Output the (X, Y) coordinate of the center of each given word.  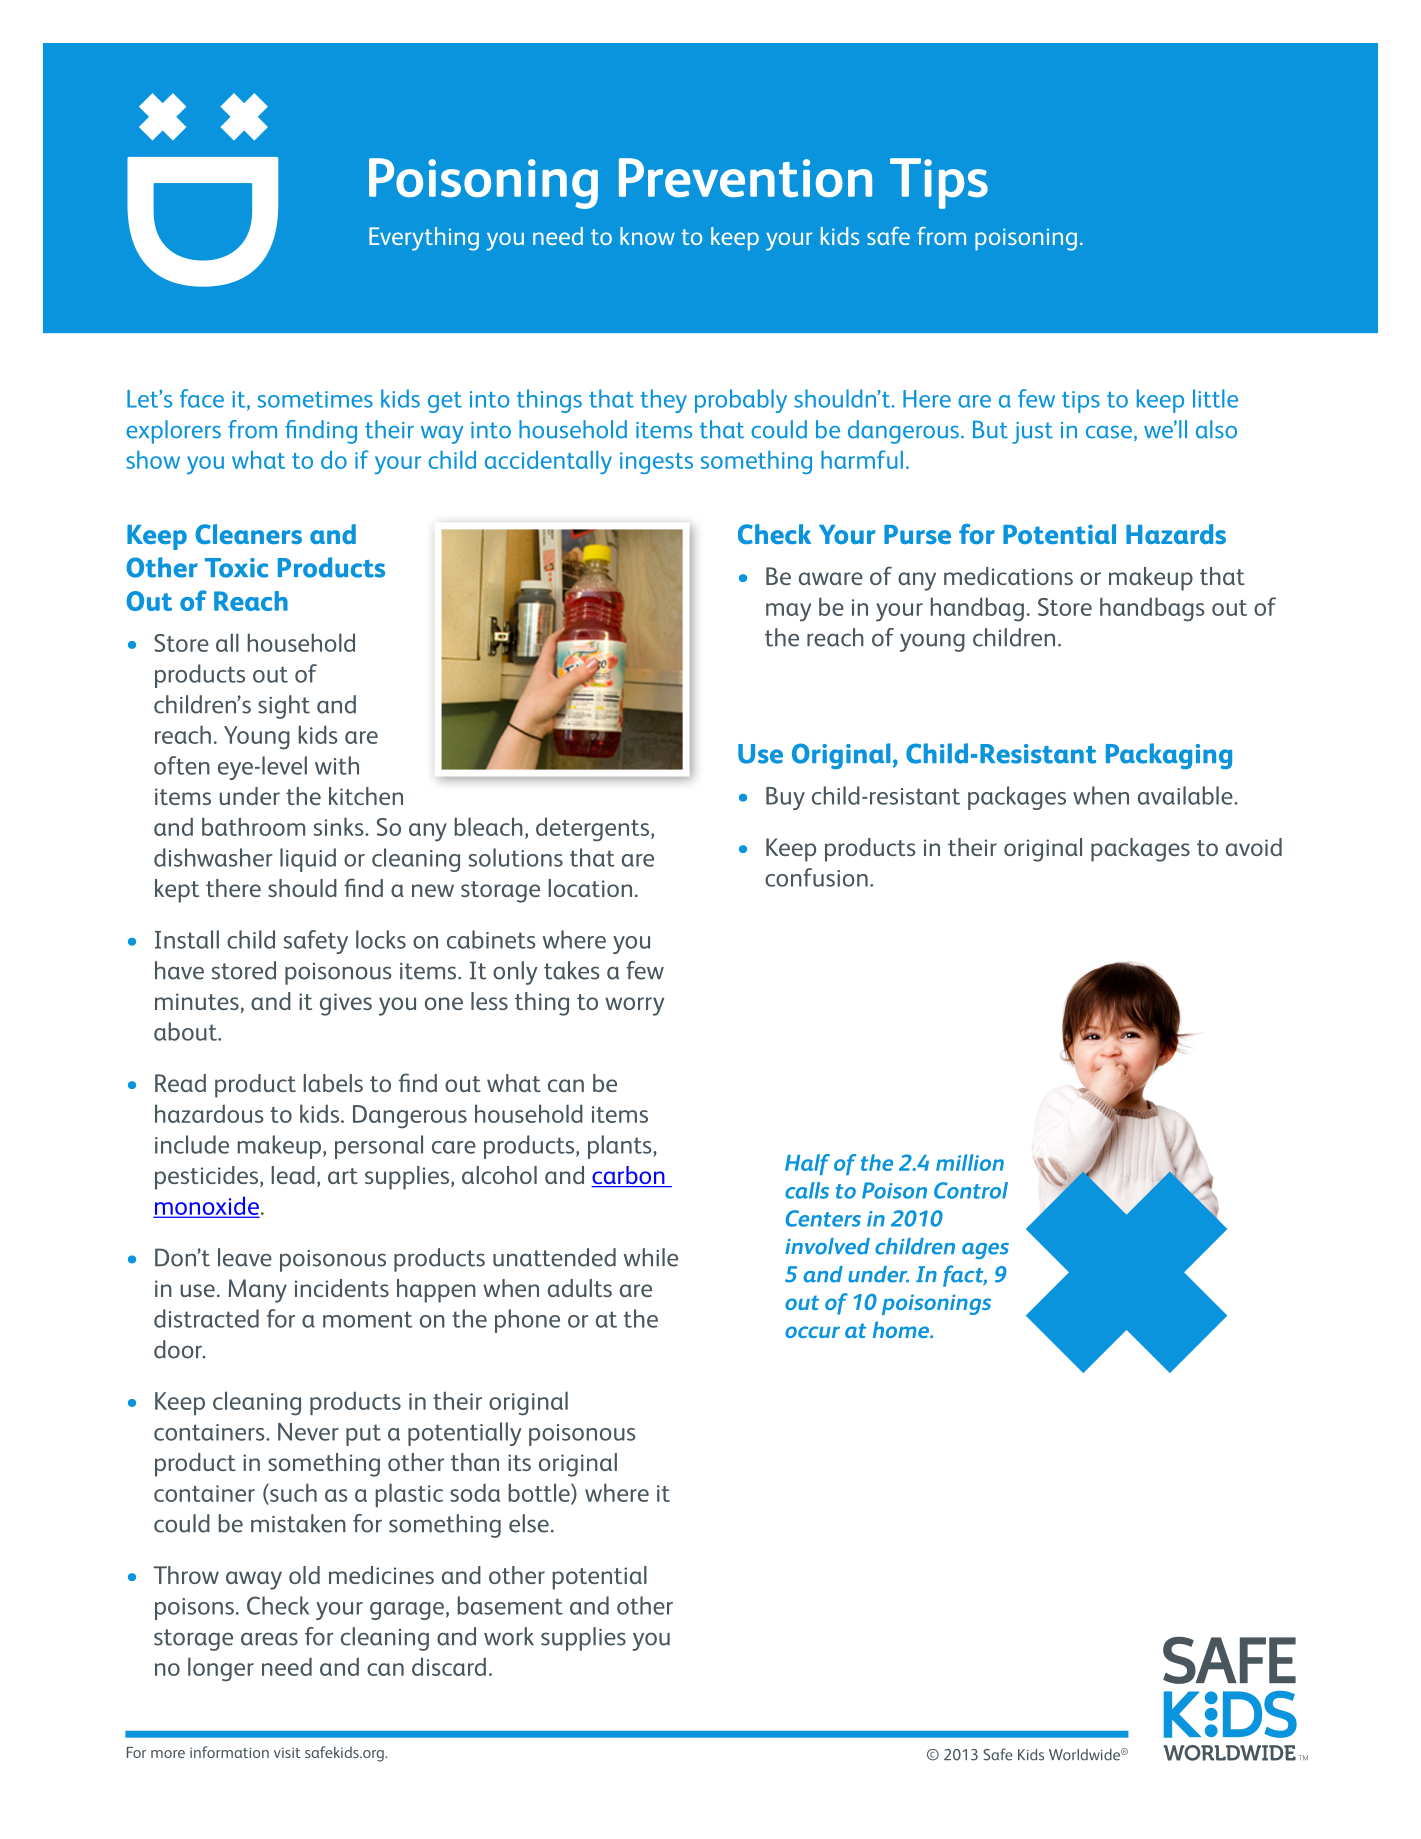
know (647, 236)
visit (287, 1752)
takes (572, 970)
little (1215, 398)
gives (346, 1004)
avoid (1254, 847)
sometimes (315, 399)
